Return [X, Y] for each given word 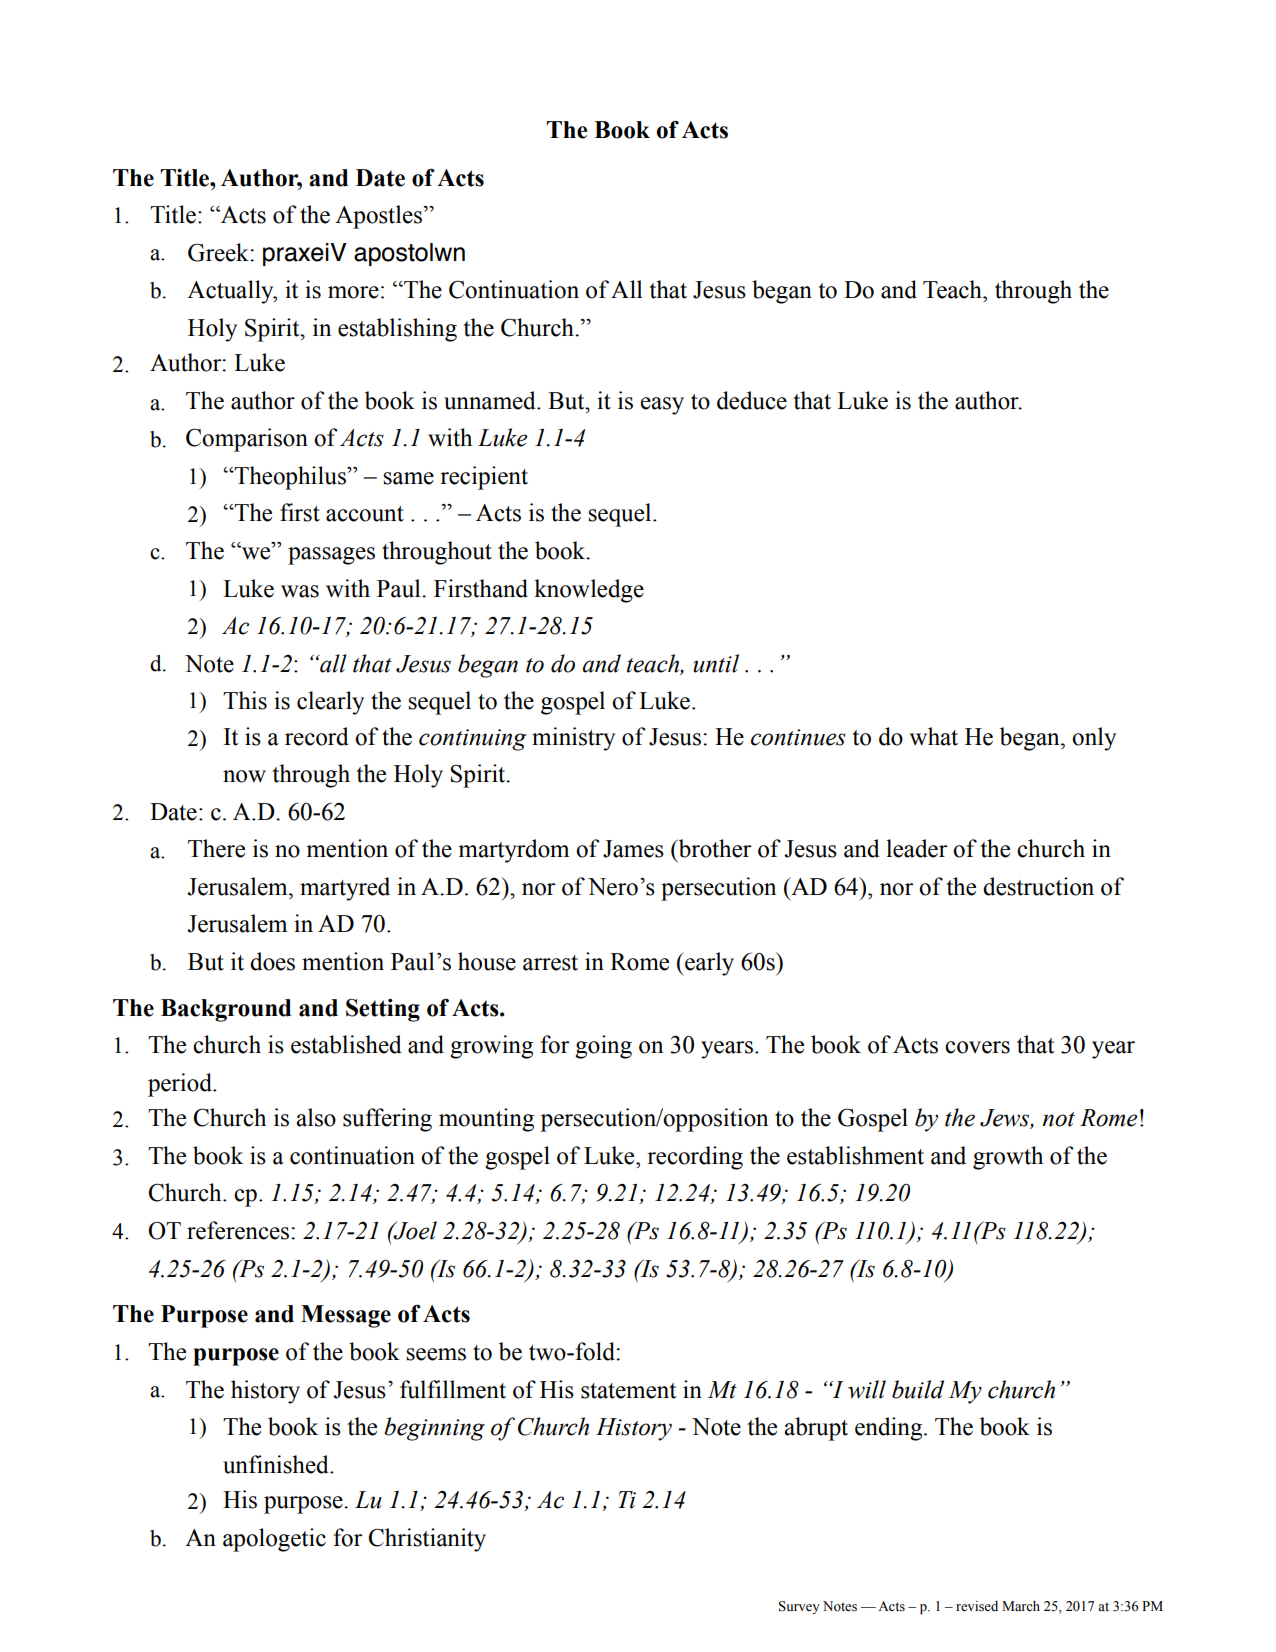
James [633, 849]
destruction [1038, 886]
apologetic [274, 1540]
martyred [345, 889]
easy [662, 406]
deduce [752, 400]
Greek [219, 252]
